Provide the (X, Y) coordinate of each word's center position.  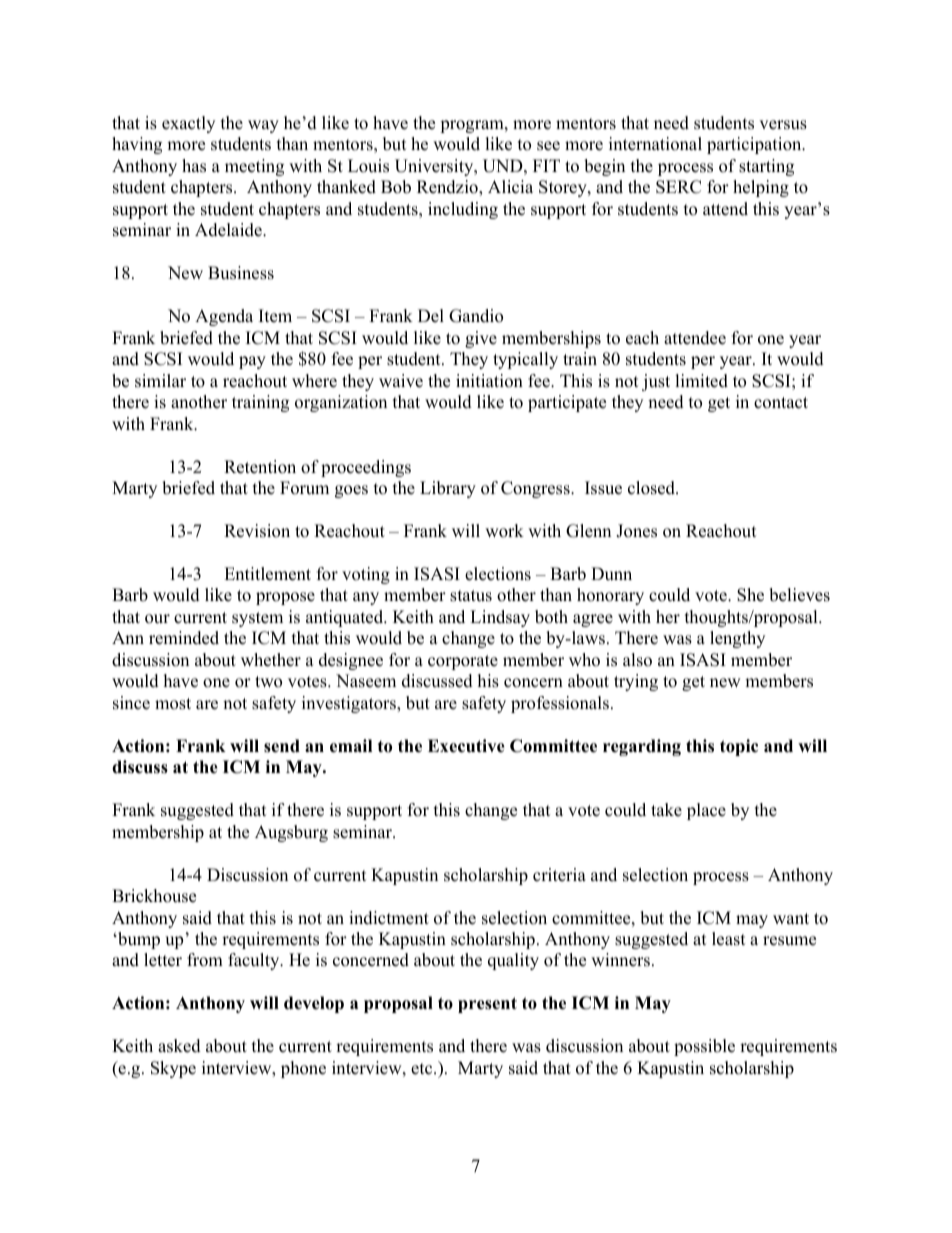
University (435, 167)
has (194, 166)
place (706, 811)
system (257, 619)
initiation (489, 381)
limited (701, 381)
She (750, 595)
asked (179, 1046)
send (282, 746)
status (471, 596)
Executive (466, 746)
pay (252, 362)
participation (755, 145)
